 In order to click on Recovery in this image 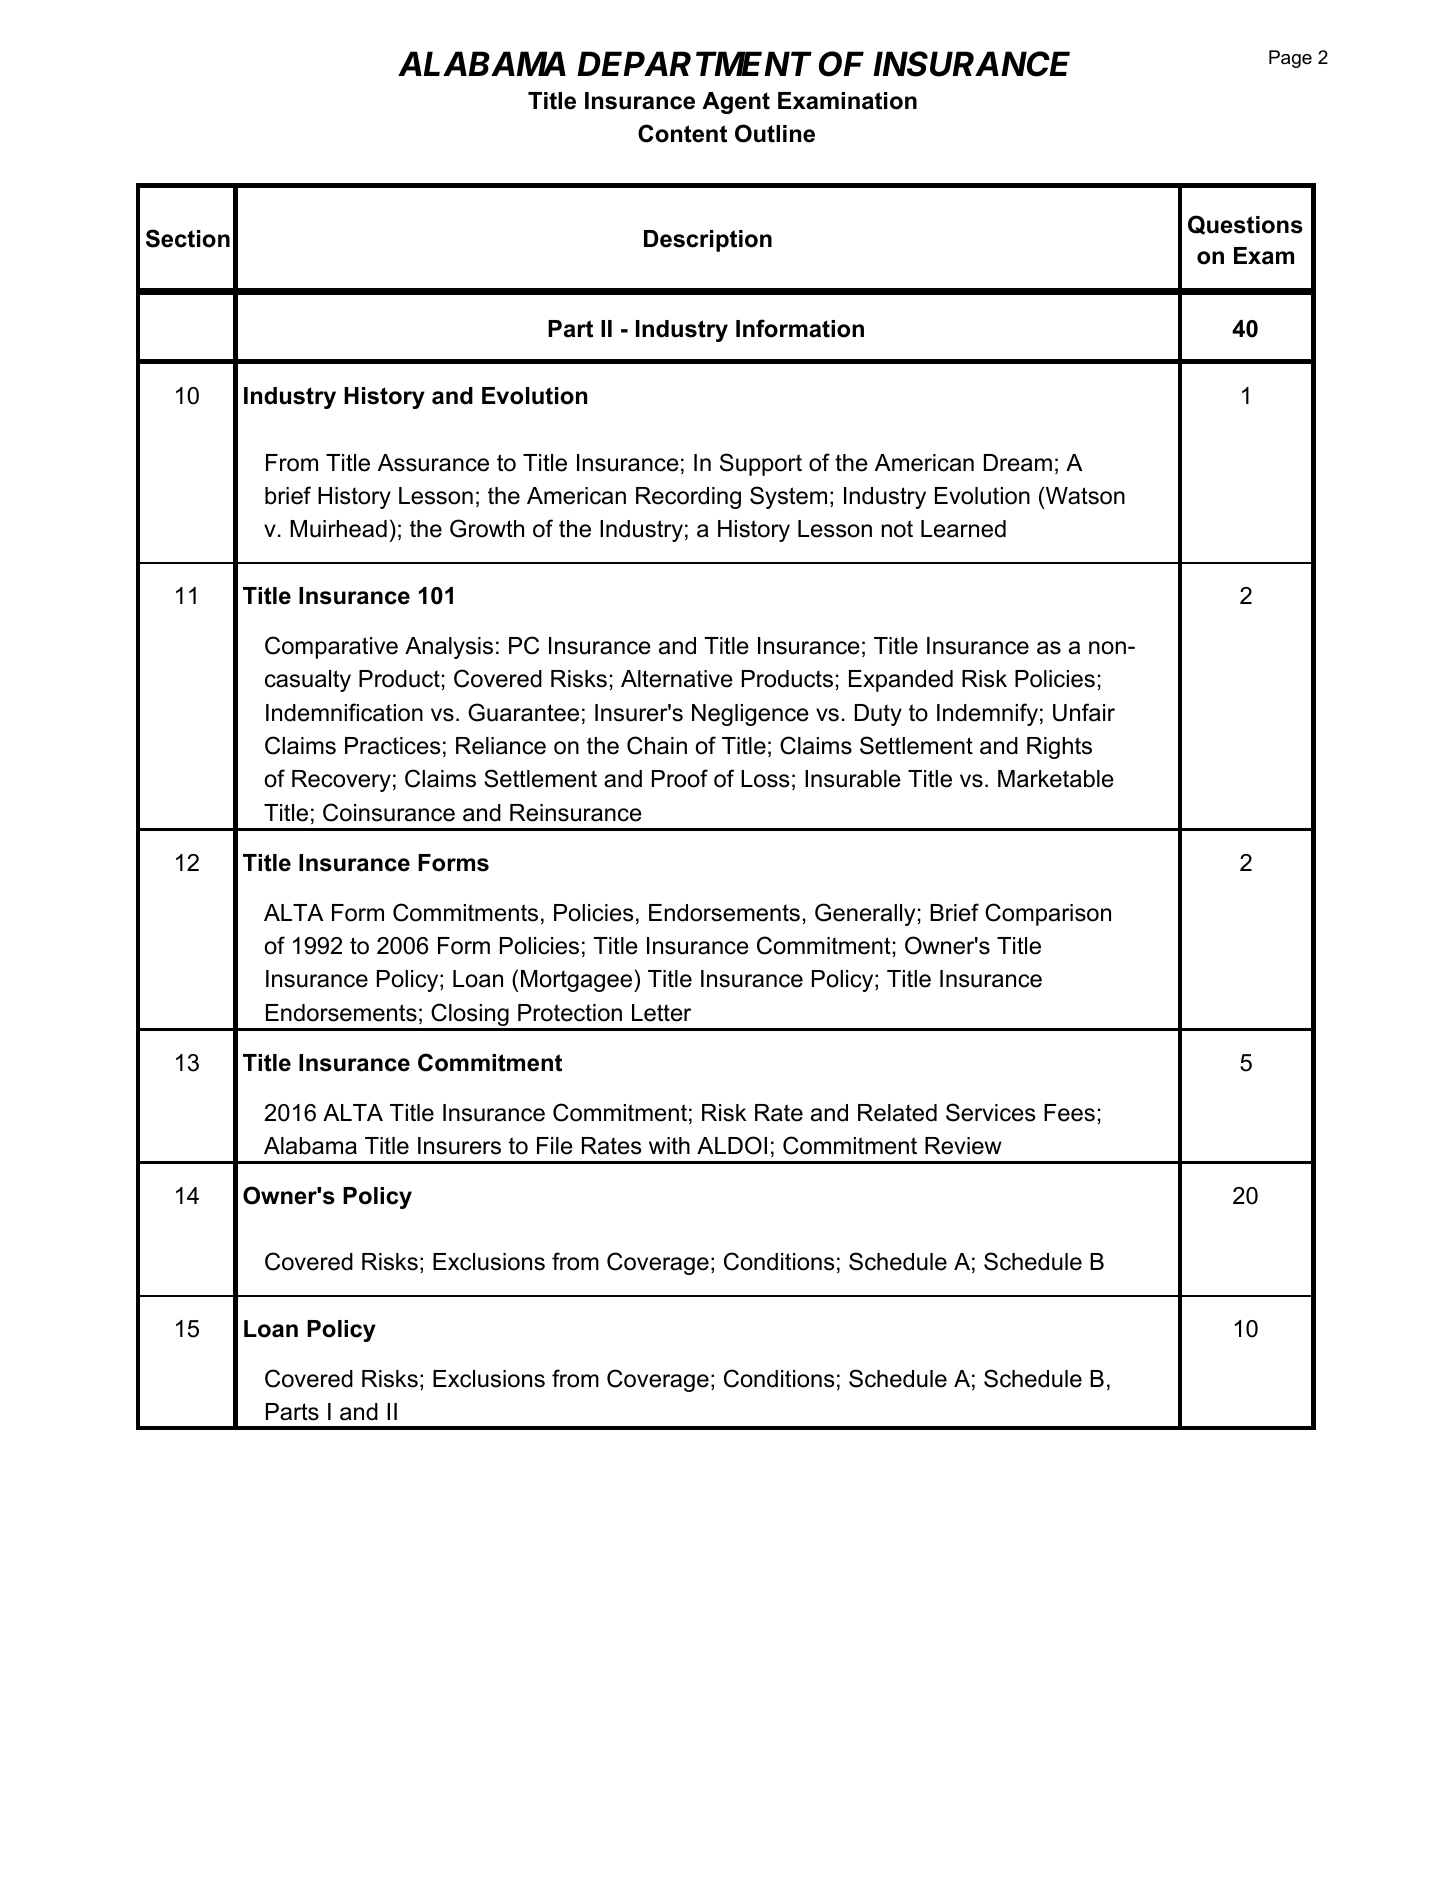, I will do `click(341, 781)`.
